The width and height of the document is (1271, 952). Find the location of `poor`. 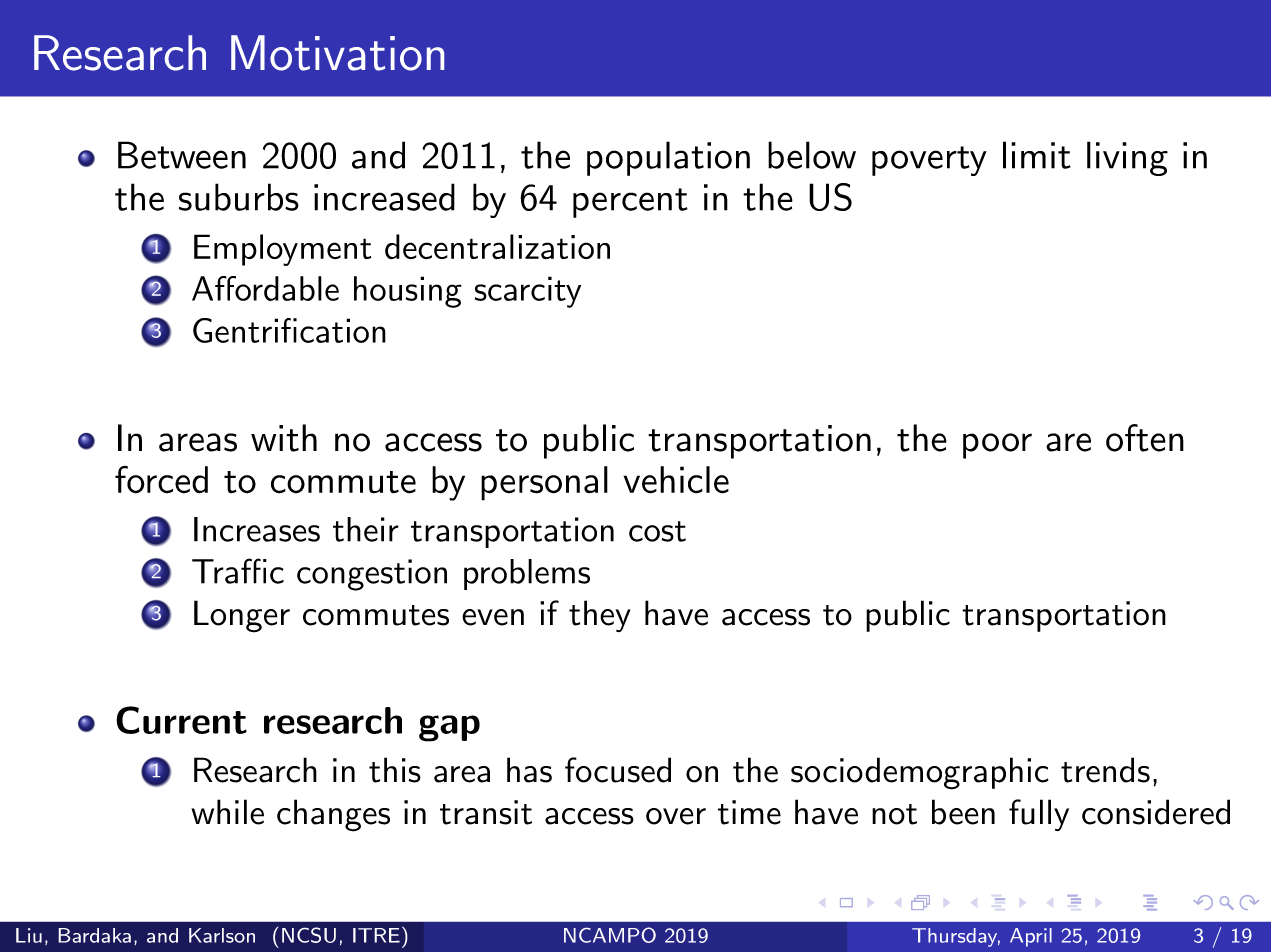

poor is located at coordinates (997, 446).
